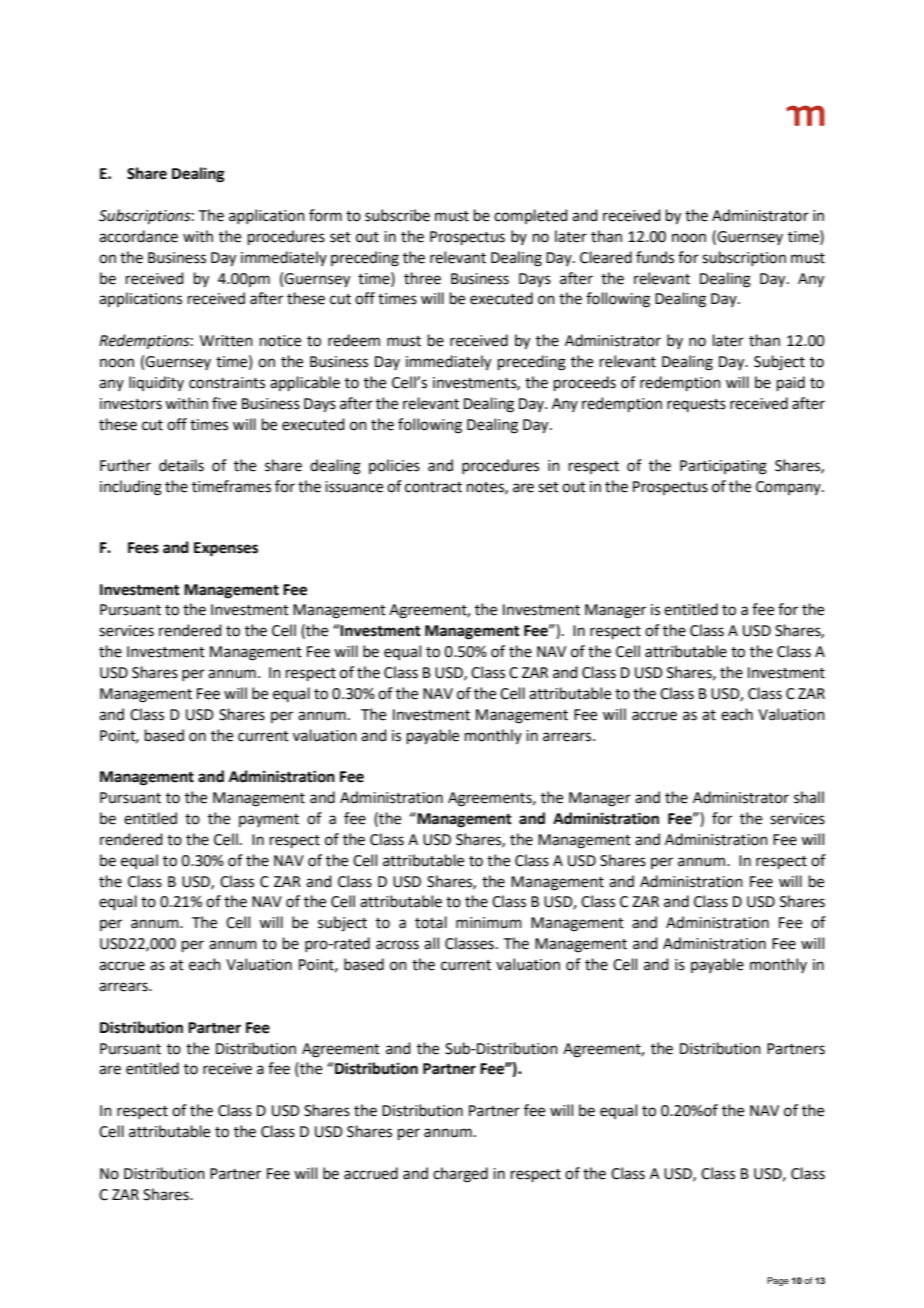  What do you see at coordinates (655, 257) in the screenshot?
I see `funds` at bounding box center [655, 257].
